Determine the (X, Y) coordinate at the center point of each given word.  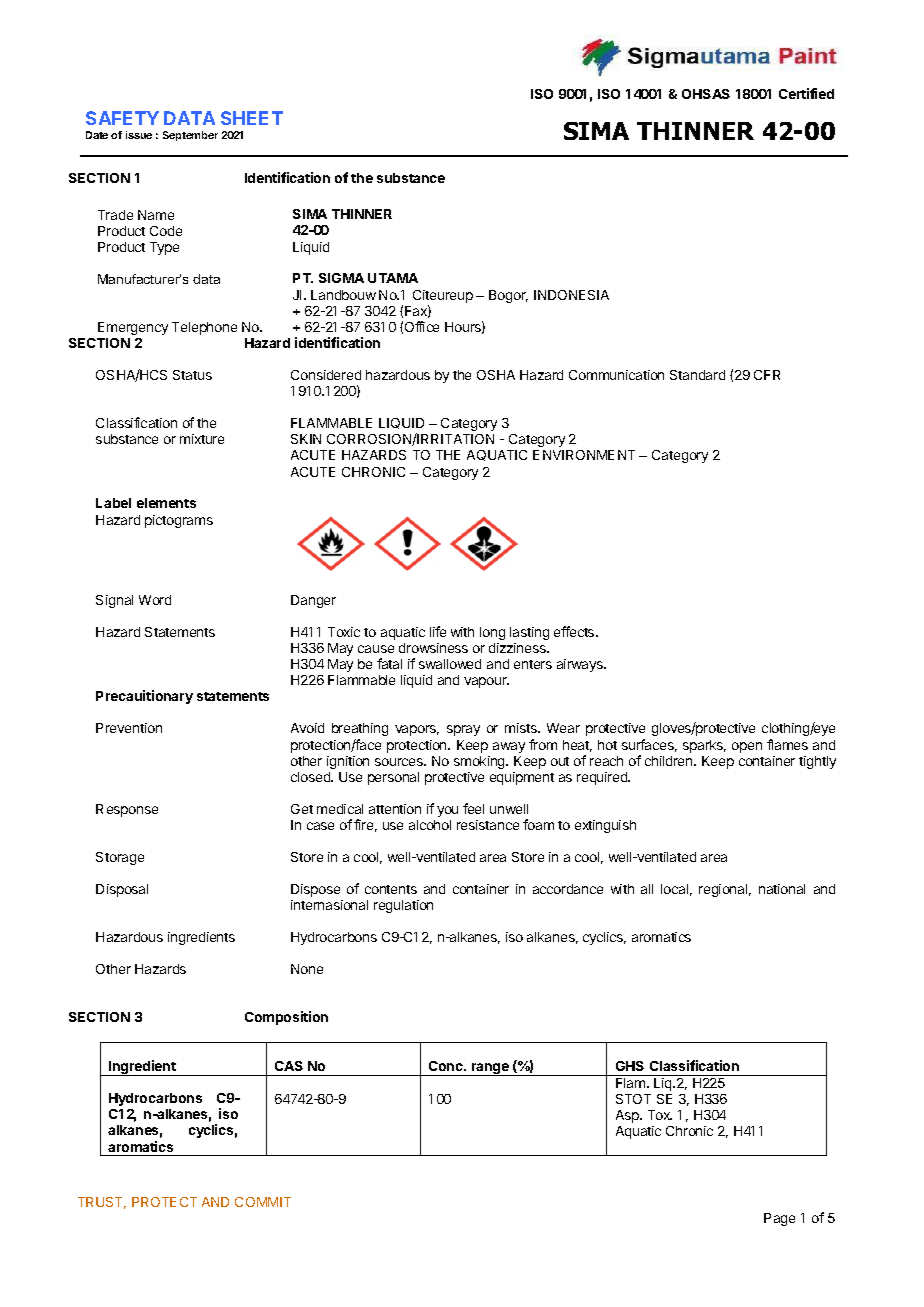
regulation (403, 906)
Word (155, 600)
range (490, 1069)
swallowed (450, 664)
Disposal (122, 890)
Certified (806, 93)
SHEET (252, 118)
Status (192, 375)
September (190, 136)
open (747, 747)
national (782, 889)
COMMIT (263, 1202)
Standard (697, 375)
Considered (326, 375)
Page (779, 1219)
